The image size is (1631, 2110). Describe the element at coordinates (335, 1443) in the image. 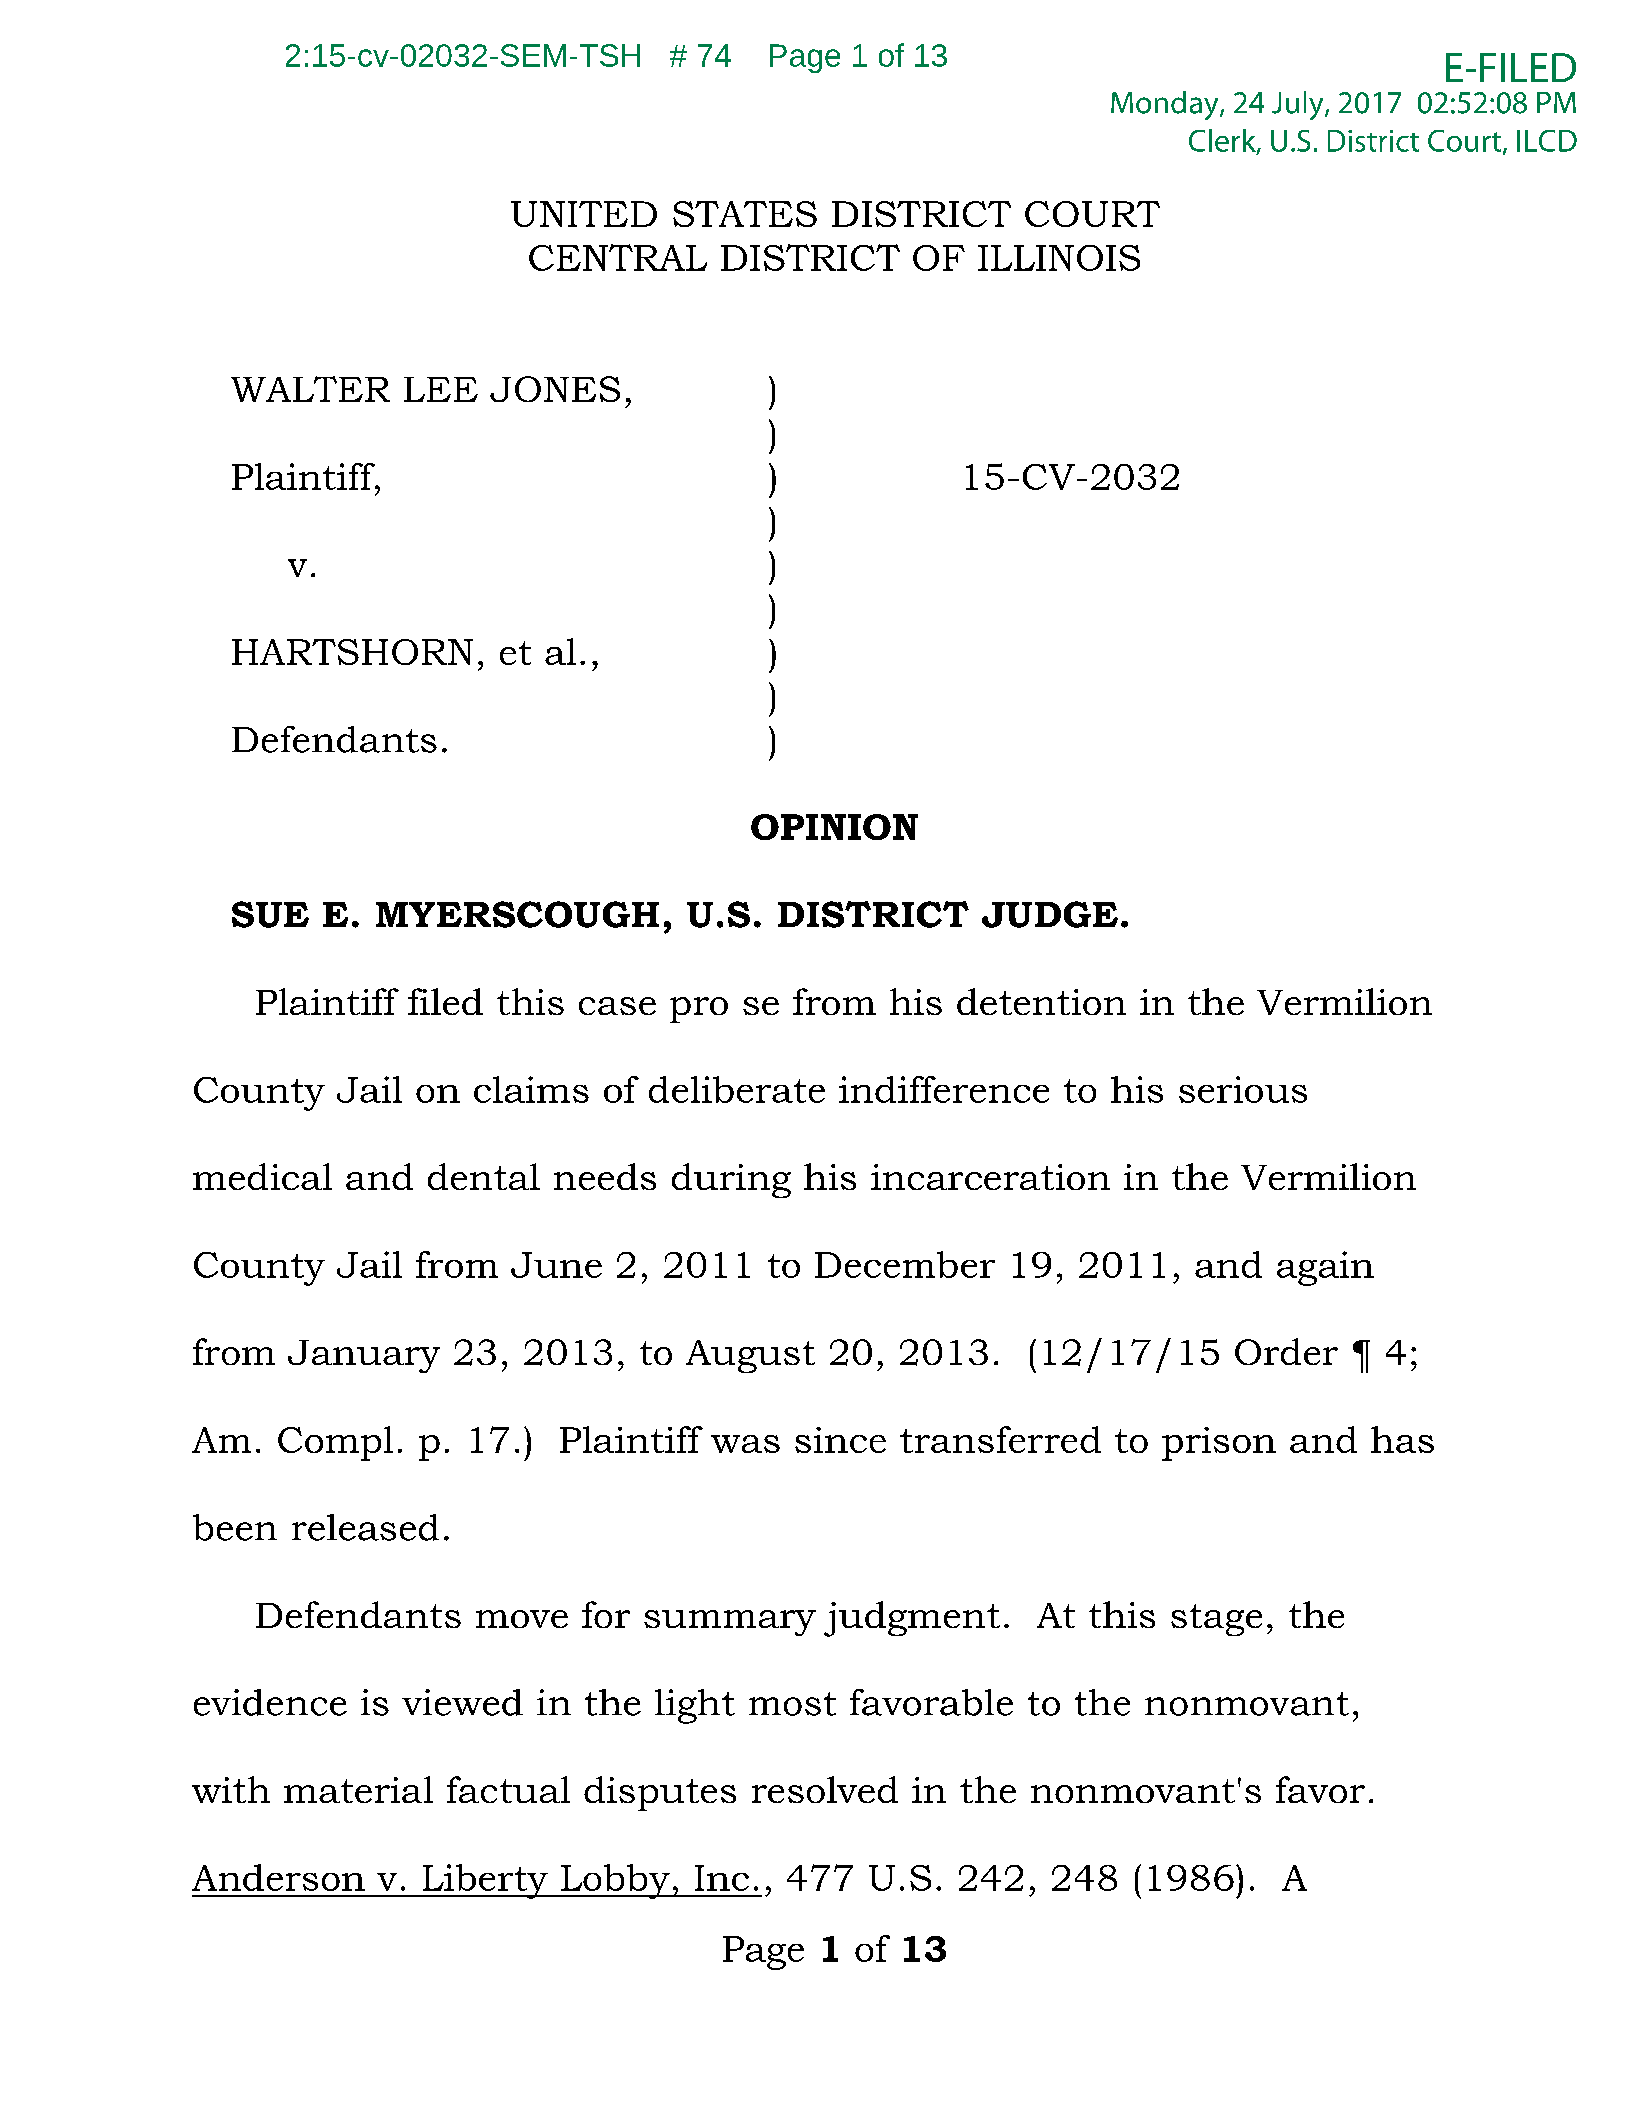

I see `Compl` at that location.
